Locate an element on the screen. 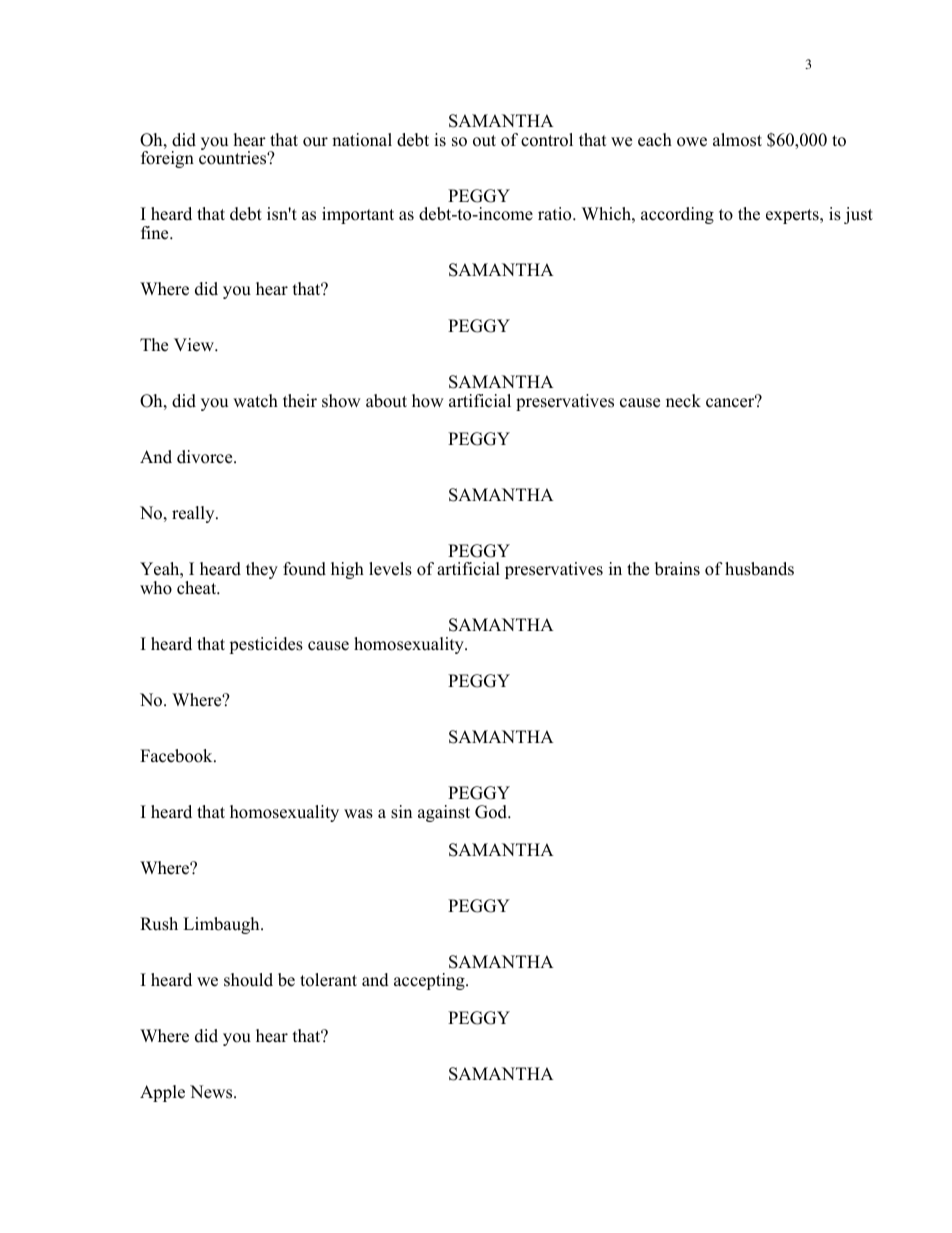 This screenshot has height=1233, width=952. levels is located at coordinates (390, 569).
